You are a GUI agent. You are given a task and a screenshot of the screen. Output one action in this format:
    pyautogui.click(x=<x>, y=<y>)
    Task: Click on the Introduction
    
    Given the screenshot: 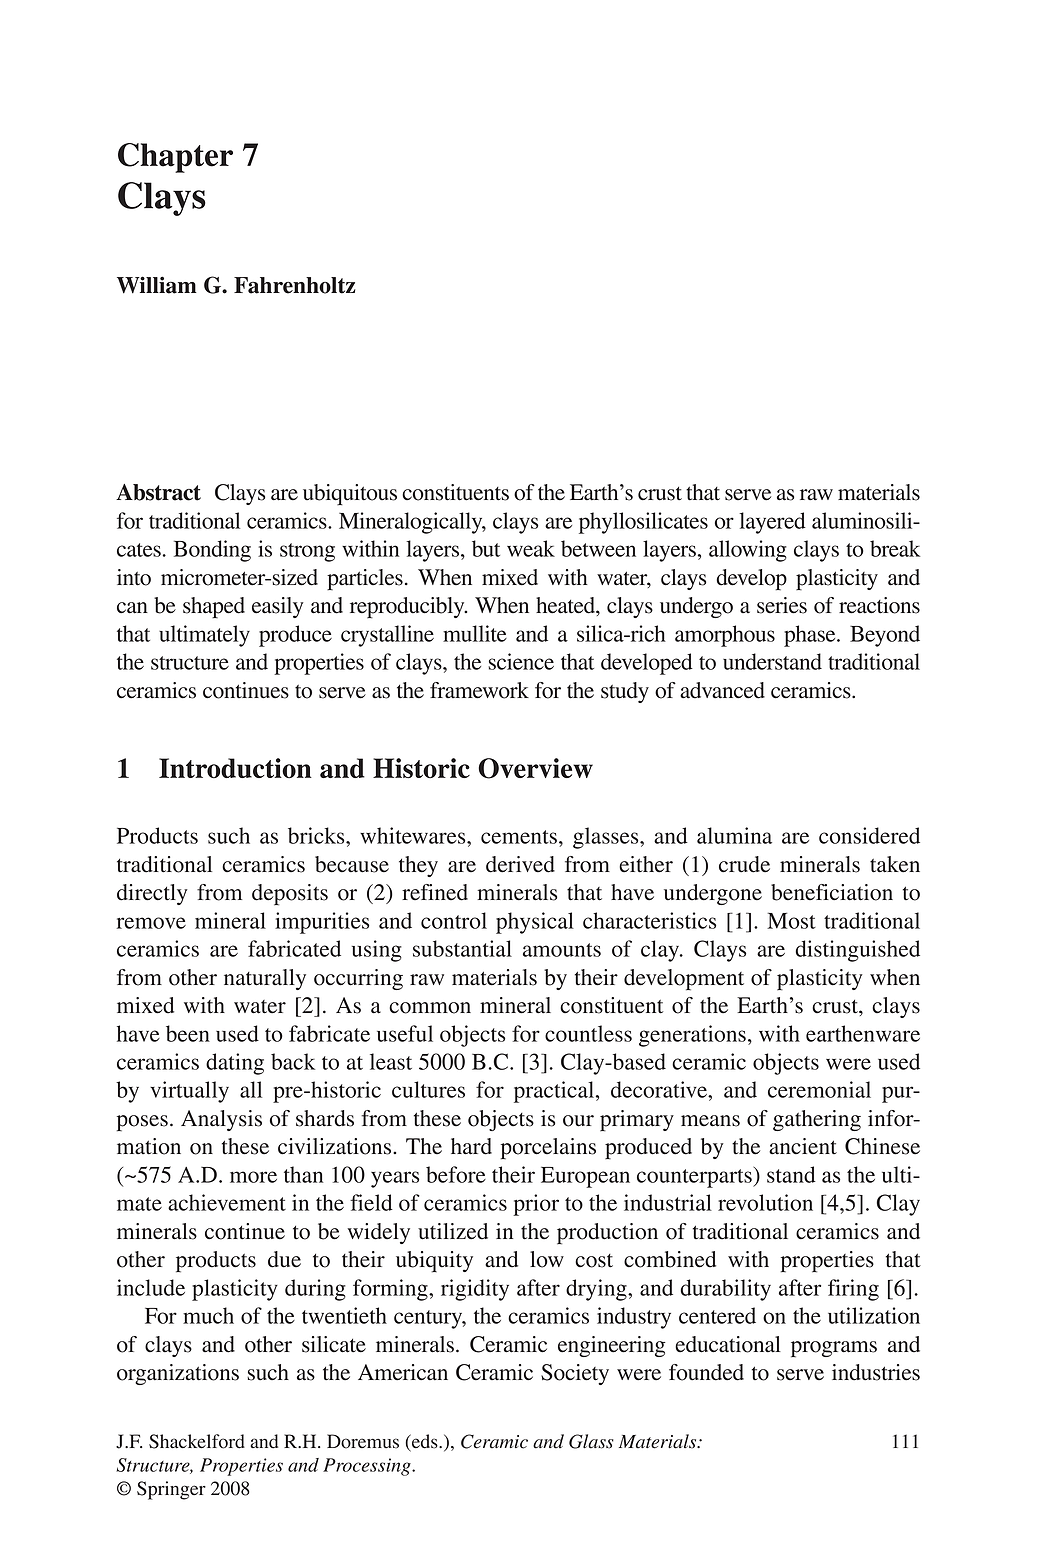 What is the action you would take?
    pyautogui.click(x=235, y=768)
